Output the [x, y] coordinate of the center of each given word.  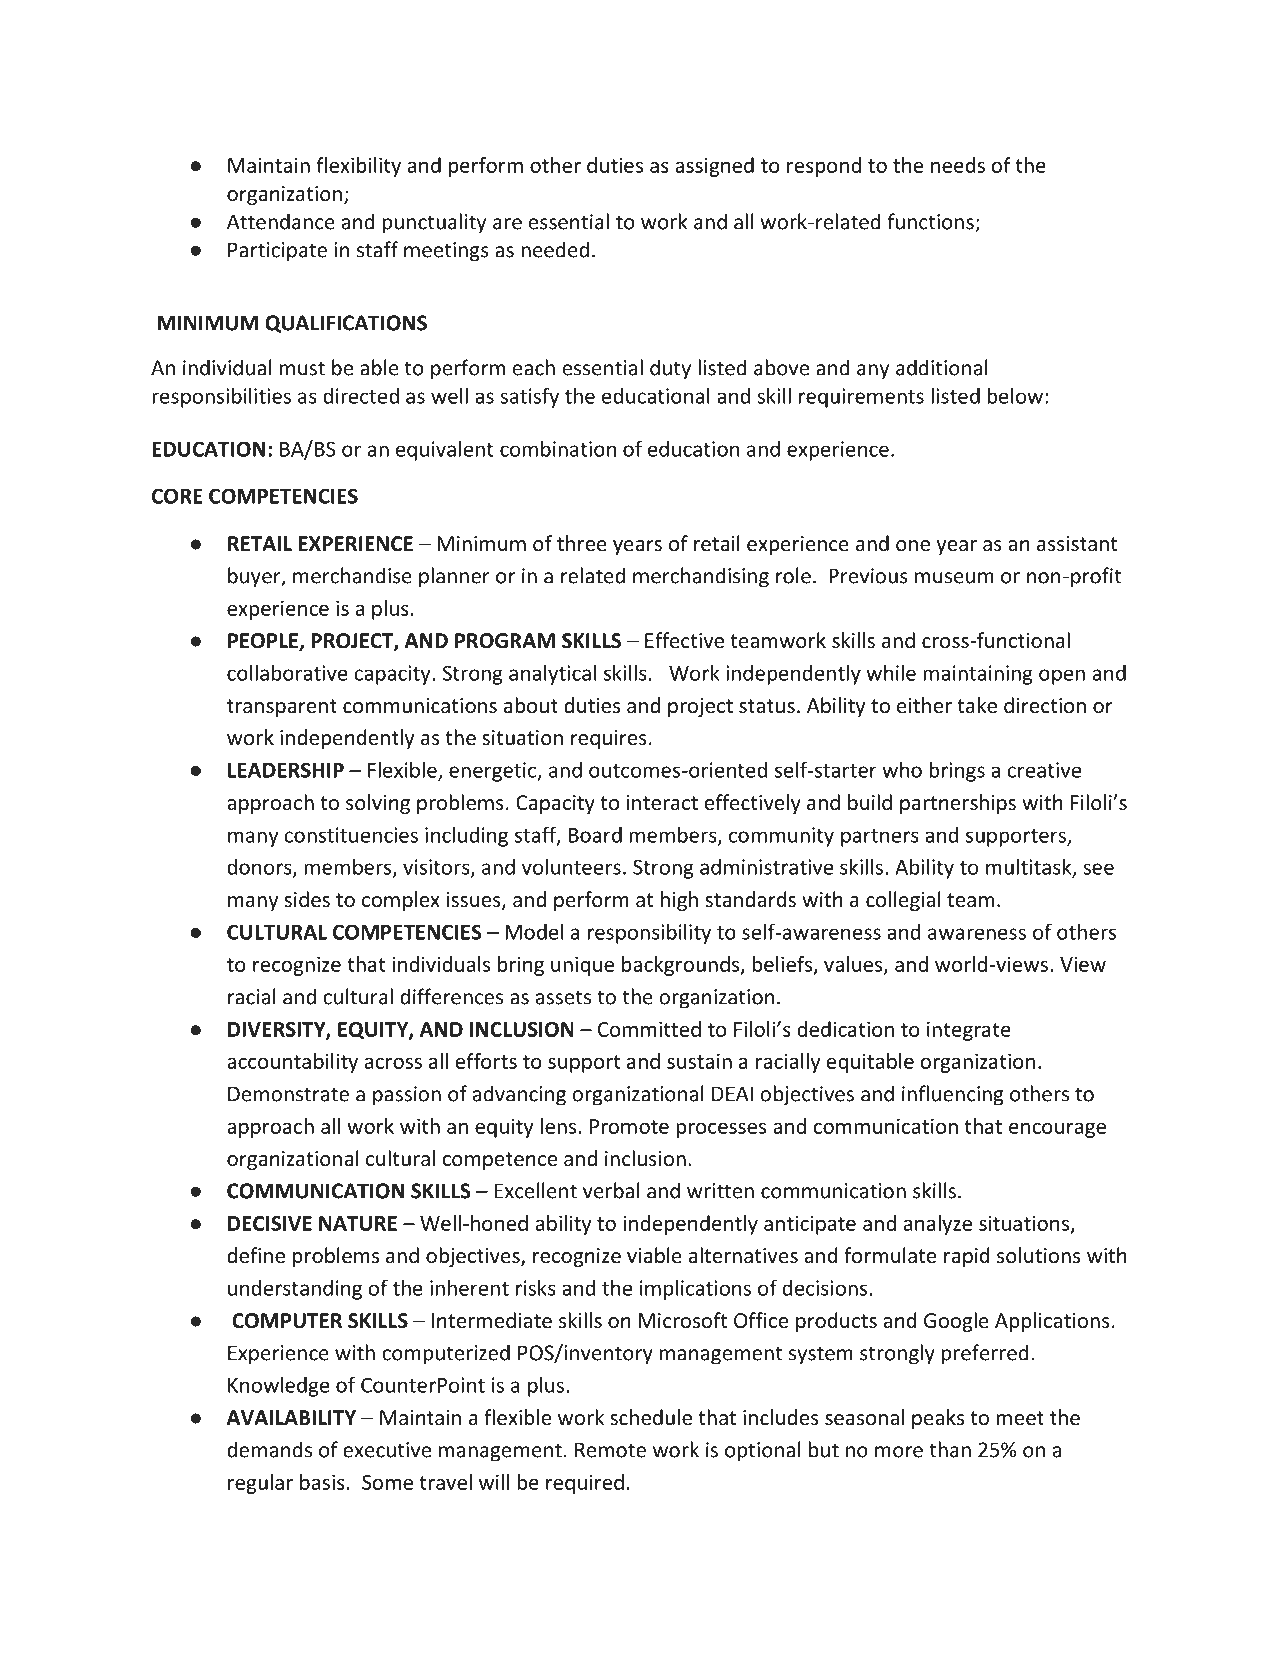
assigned [714, 167]
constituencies [351, 835]
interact [662, 803]
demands [269, 1449]
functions [931, 222]
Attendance [281, 221]
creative [1044, 770]
